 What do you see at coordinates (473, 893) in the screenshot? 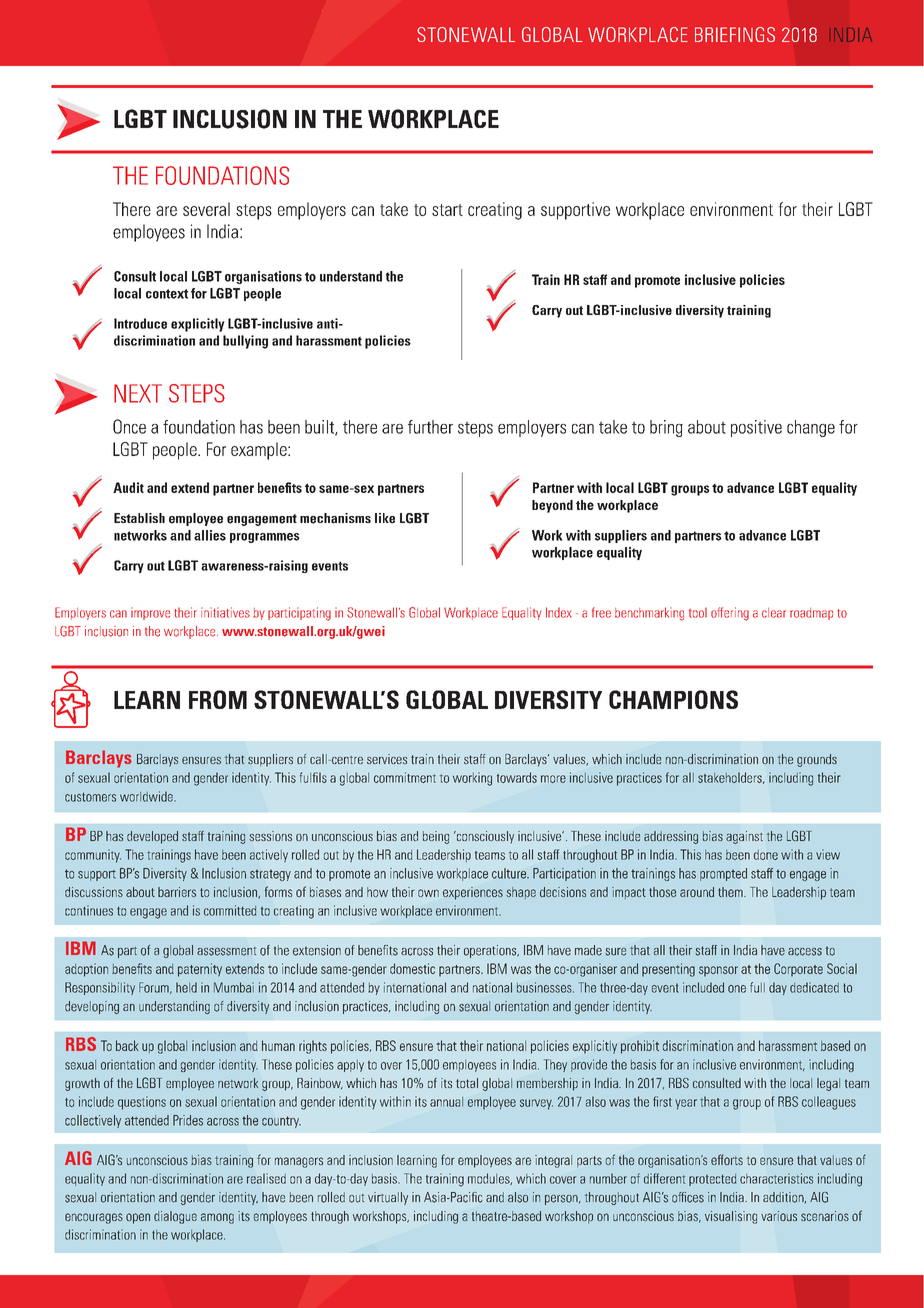
I see `experiences` at bounding box center [473, 893].
